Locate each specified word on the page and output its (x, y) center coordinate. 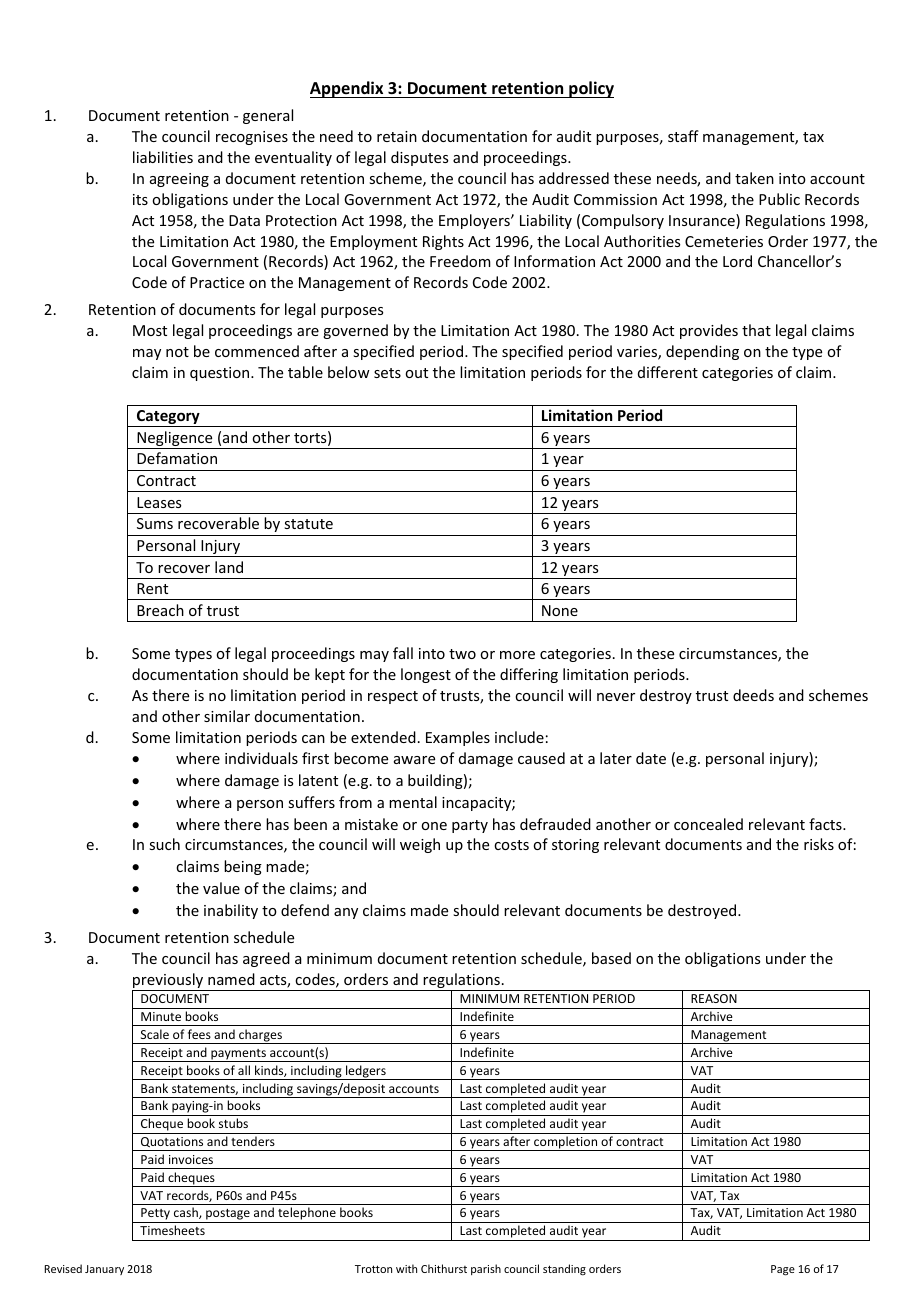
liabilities (163, 157)
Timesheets (172, 1230)
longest (426, 675)
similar (227, 716)
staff (683, 136)
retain (397, 136)
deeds (753, 695)
